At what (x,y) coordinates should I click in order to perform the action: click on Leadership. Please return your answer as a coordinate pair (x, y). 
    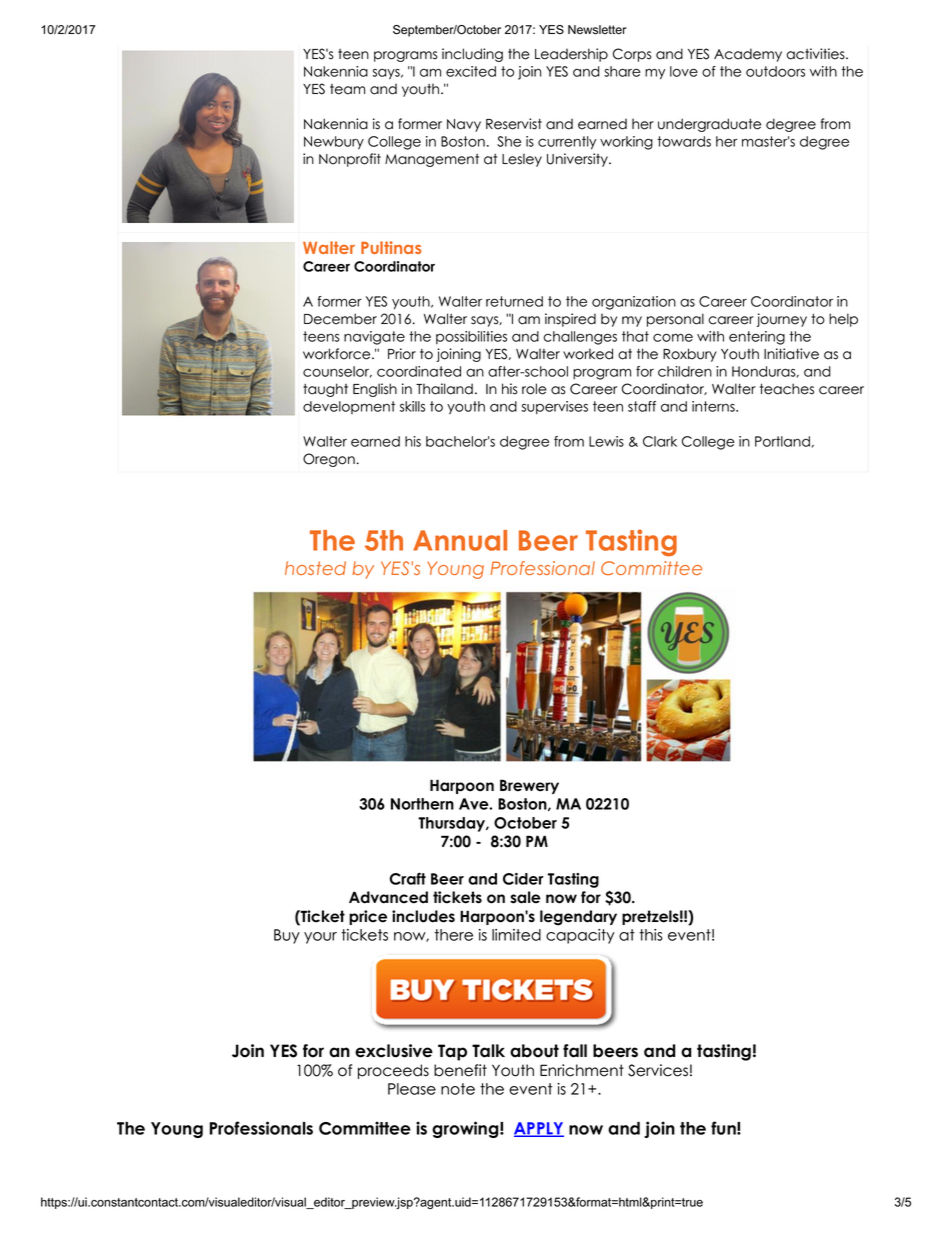
    Looking at the image, I should click on (571, 55).
